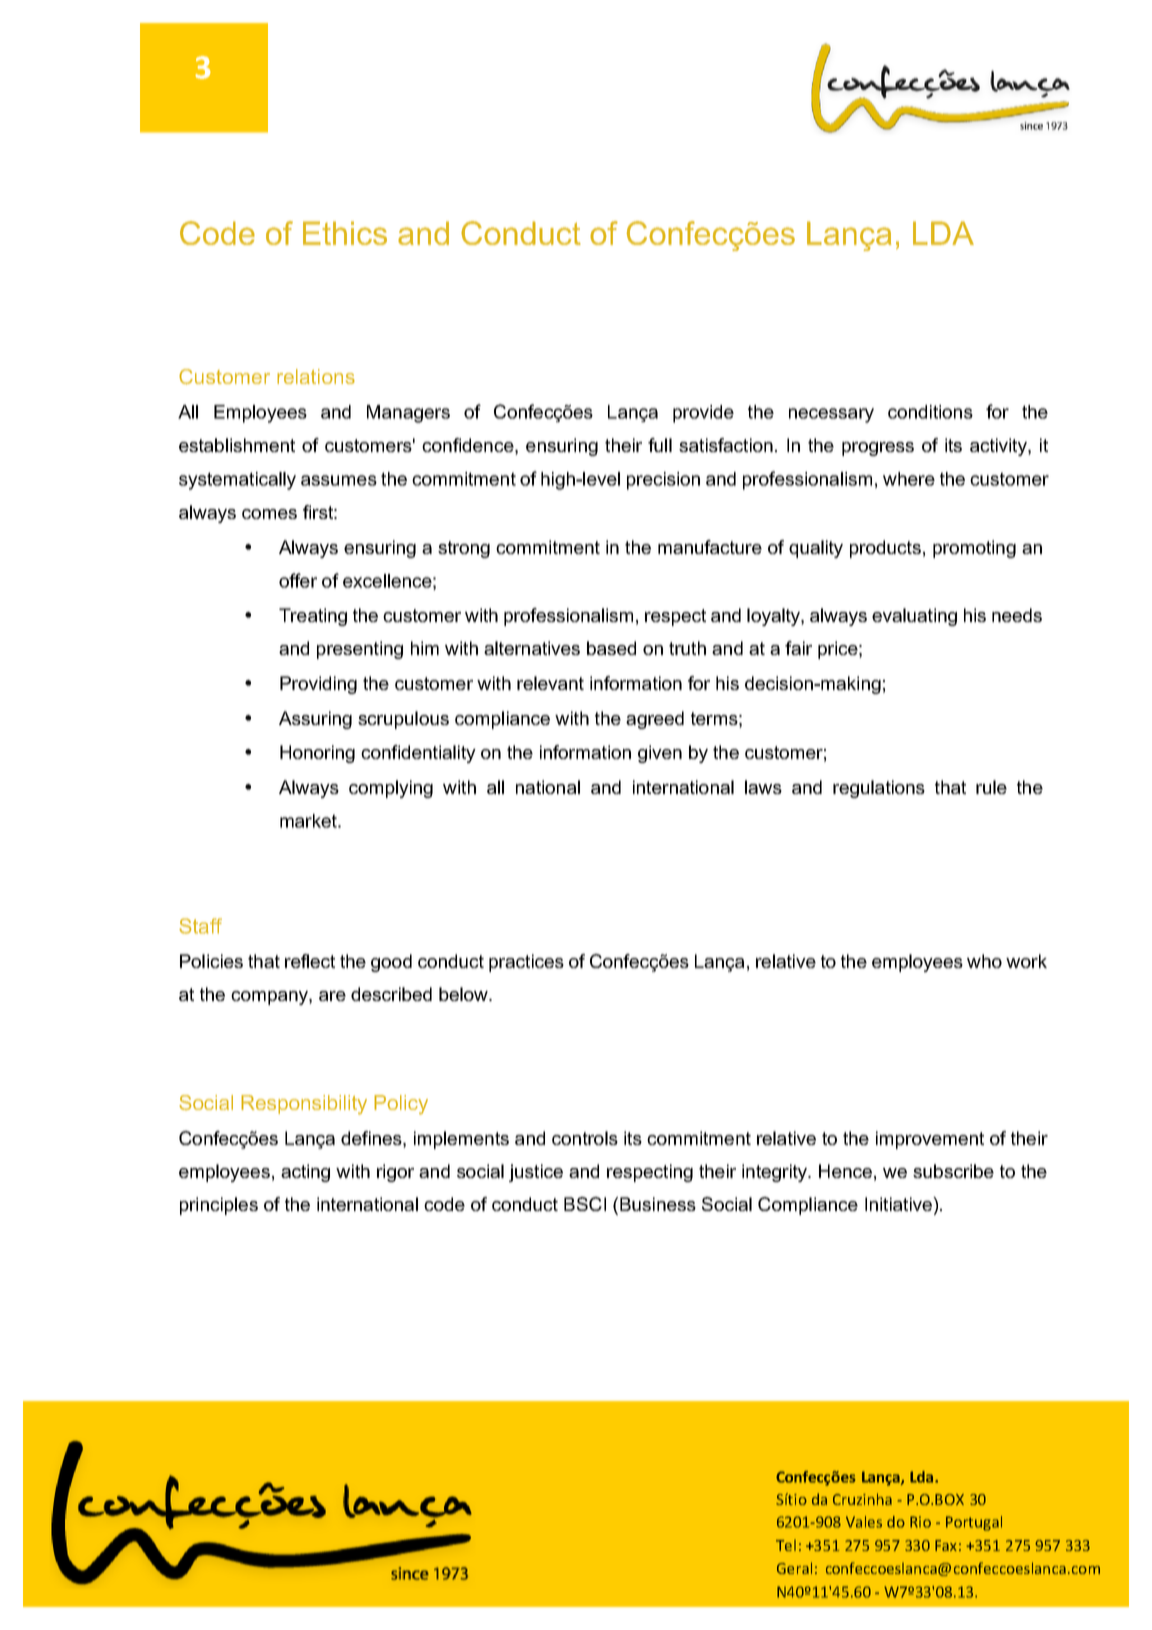  What do you see at coordinates (984, 961) in the screenshot?
I see `who` at bounding box center [984, 961].
